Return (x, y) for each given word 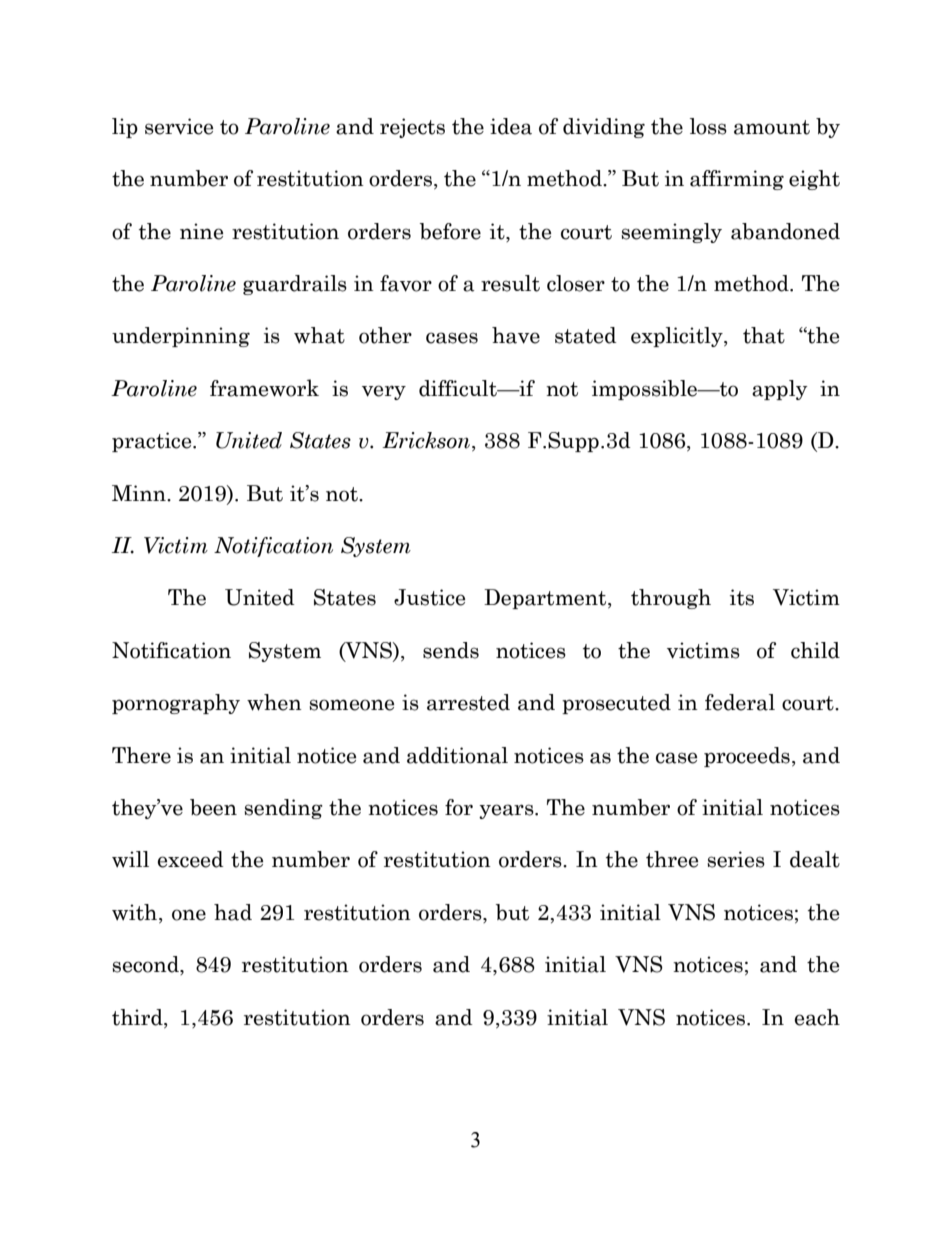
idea (511, 126)
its (742, 597)
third (138, 1017)
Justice (429, 597)
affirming (737, 180)
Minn (140, 493)
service (179, 126)
